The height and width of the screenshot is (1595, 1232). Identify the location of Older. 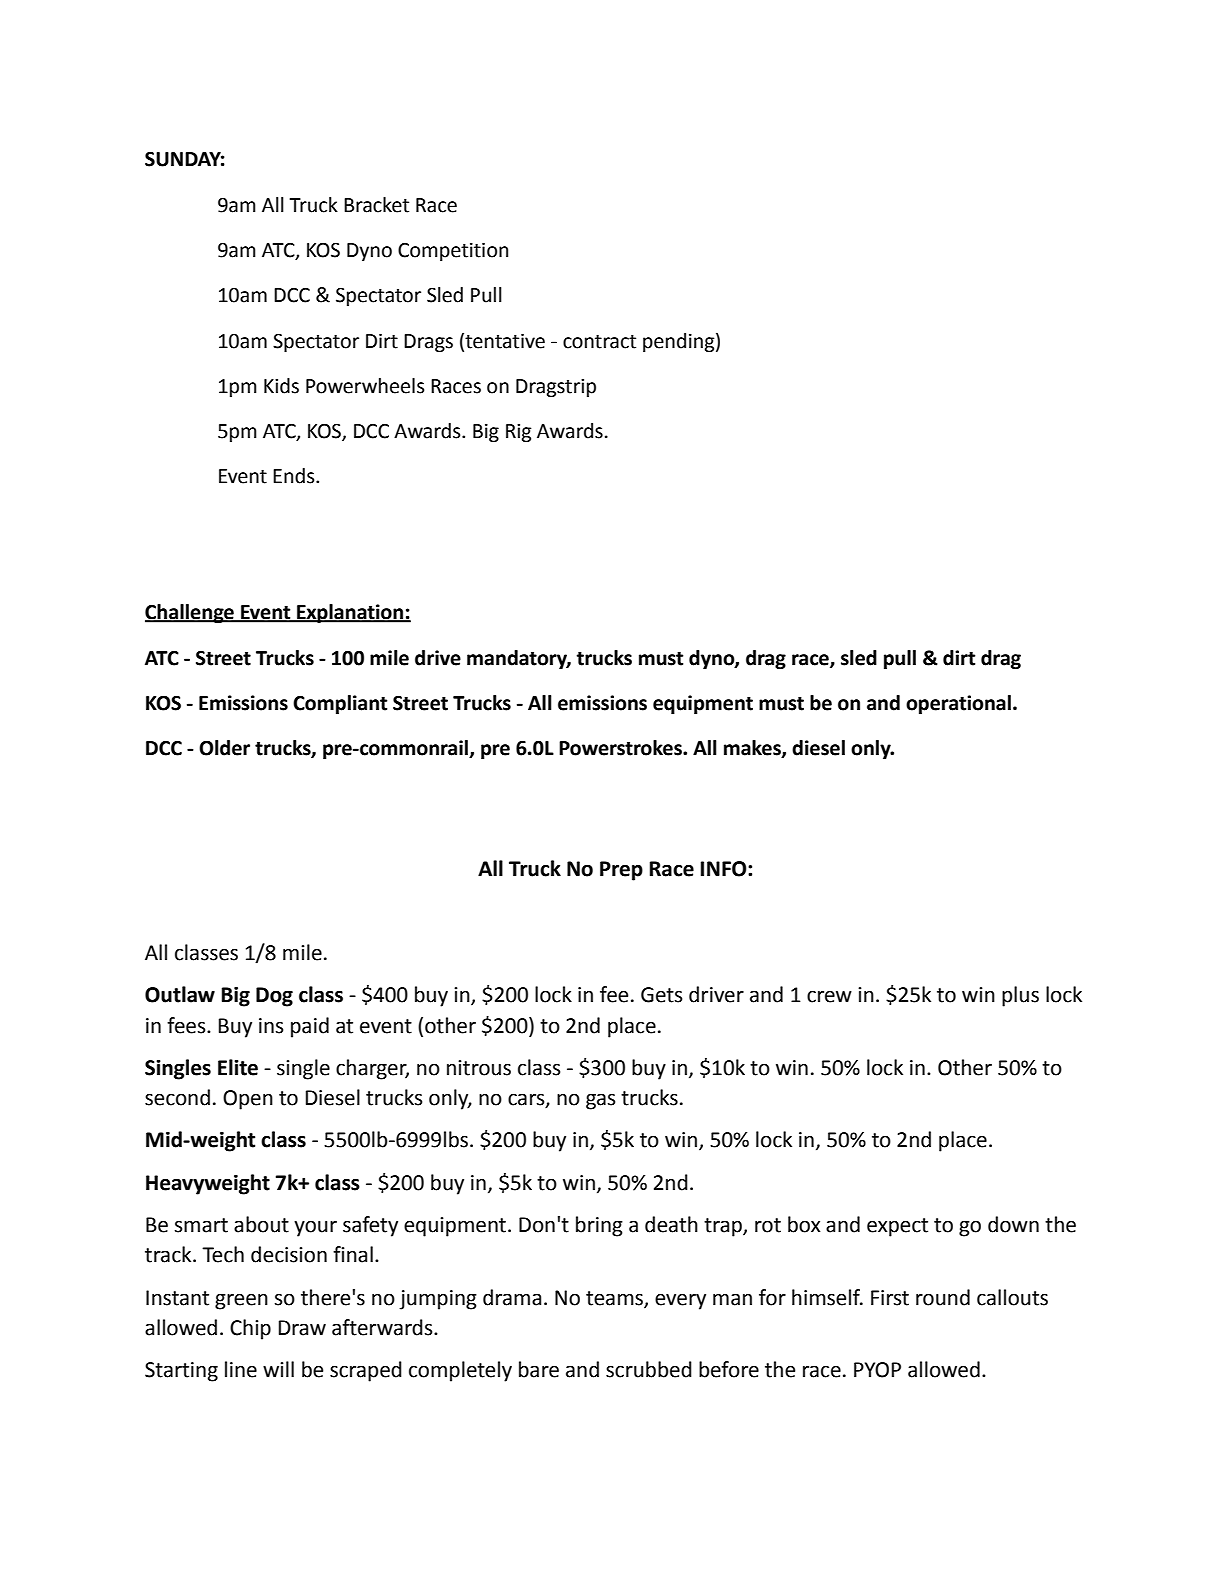
(224, 748).
